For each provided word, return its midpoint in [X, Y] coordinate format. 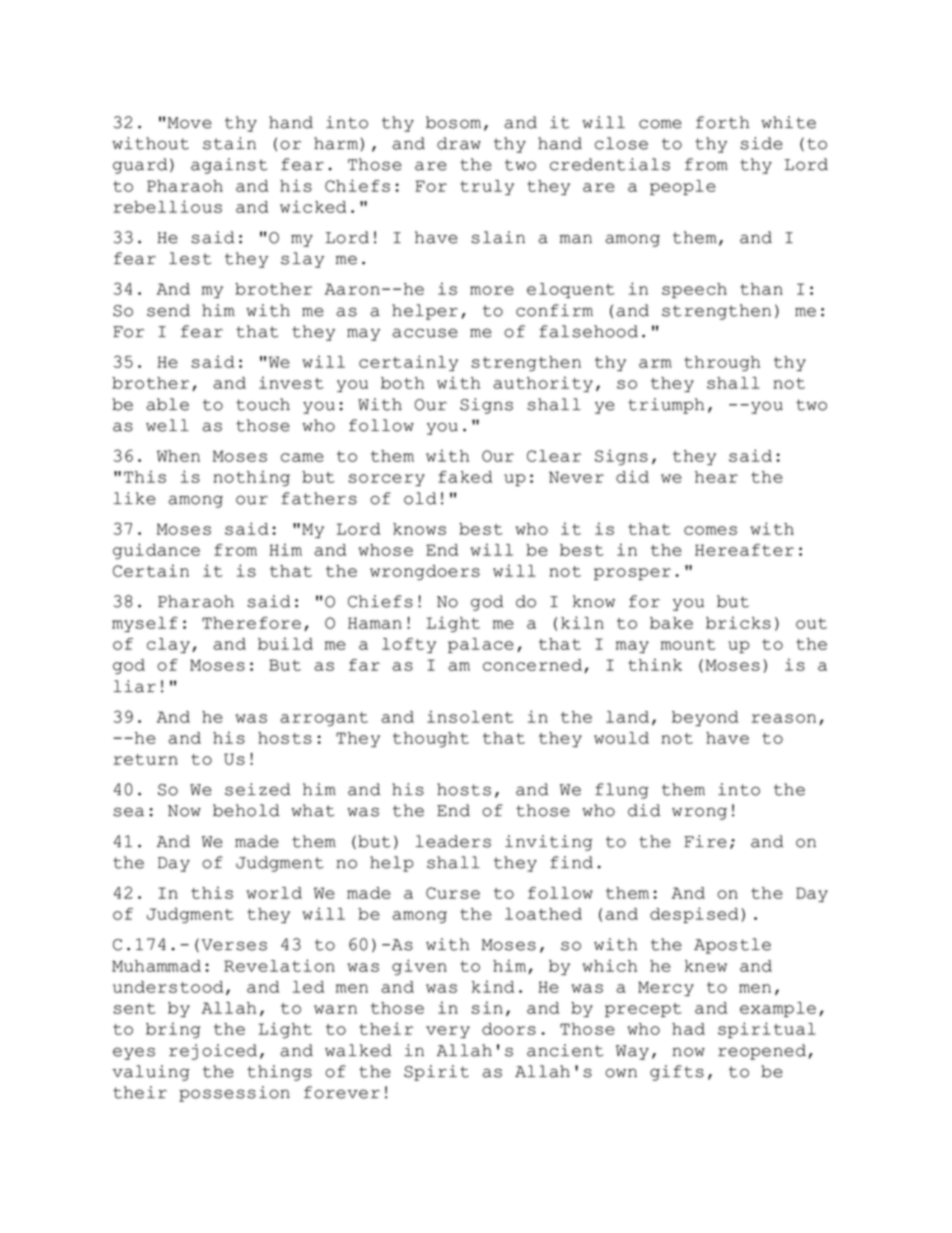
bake [671, 623]
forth [722, 122]
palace [481, 645]
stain [229, 143]
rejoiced [213, 1052]
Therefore [251, 623]
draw [459, 143]
